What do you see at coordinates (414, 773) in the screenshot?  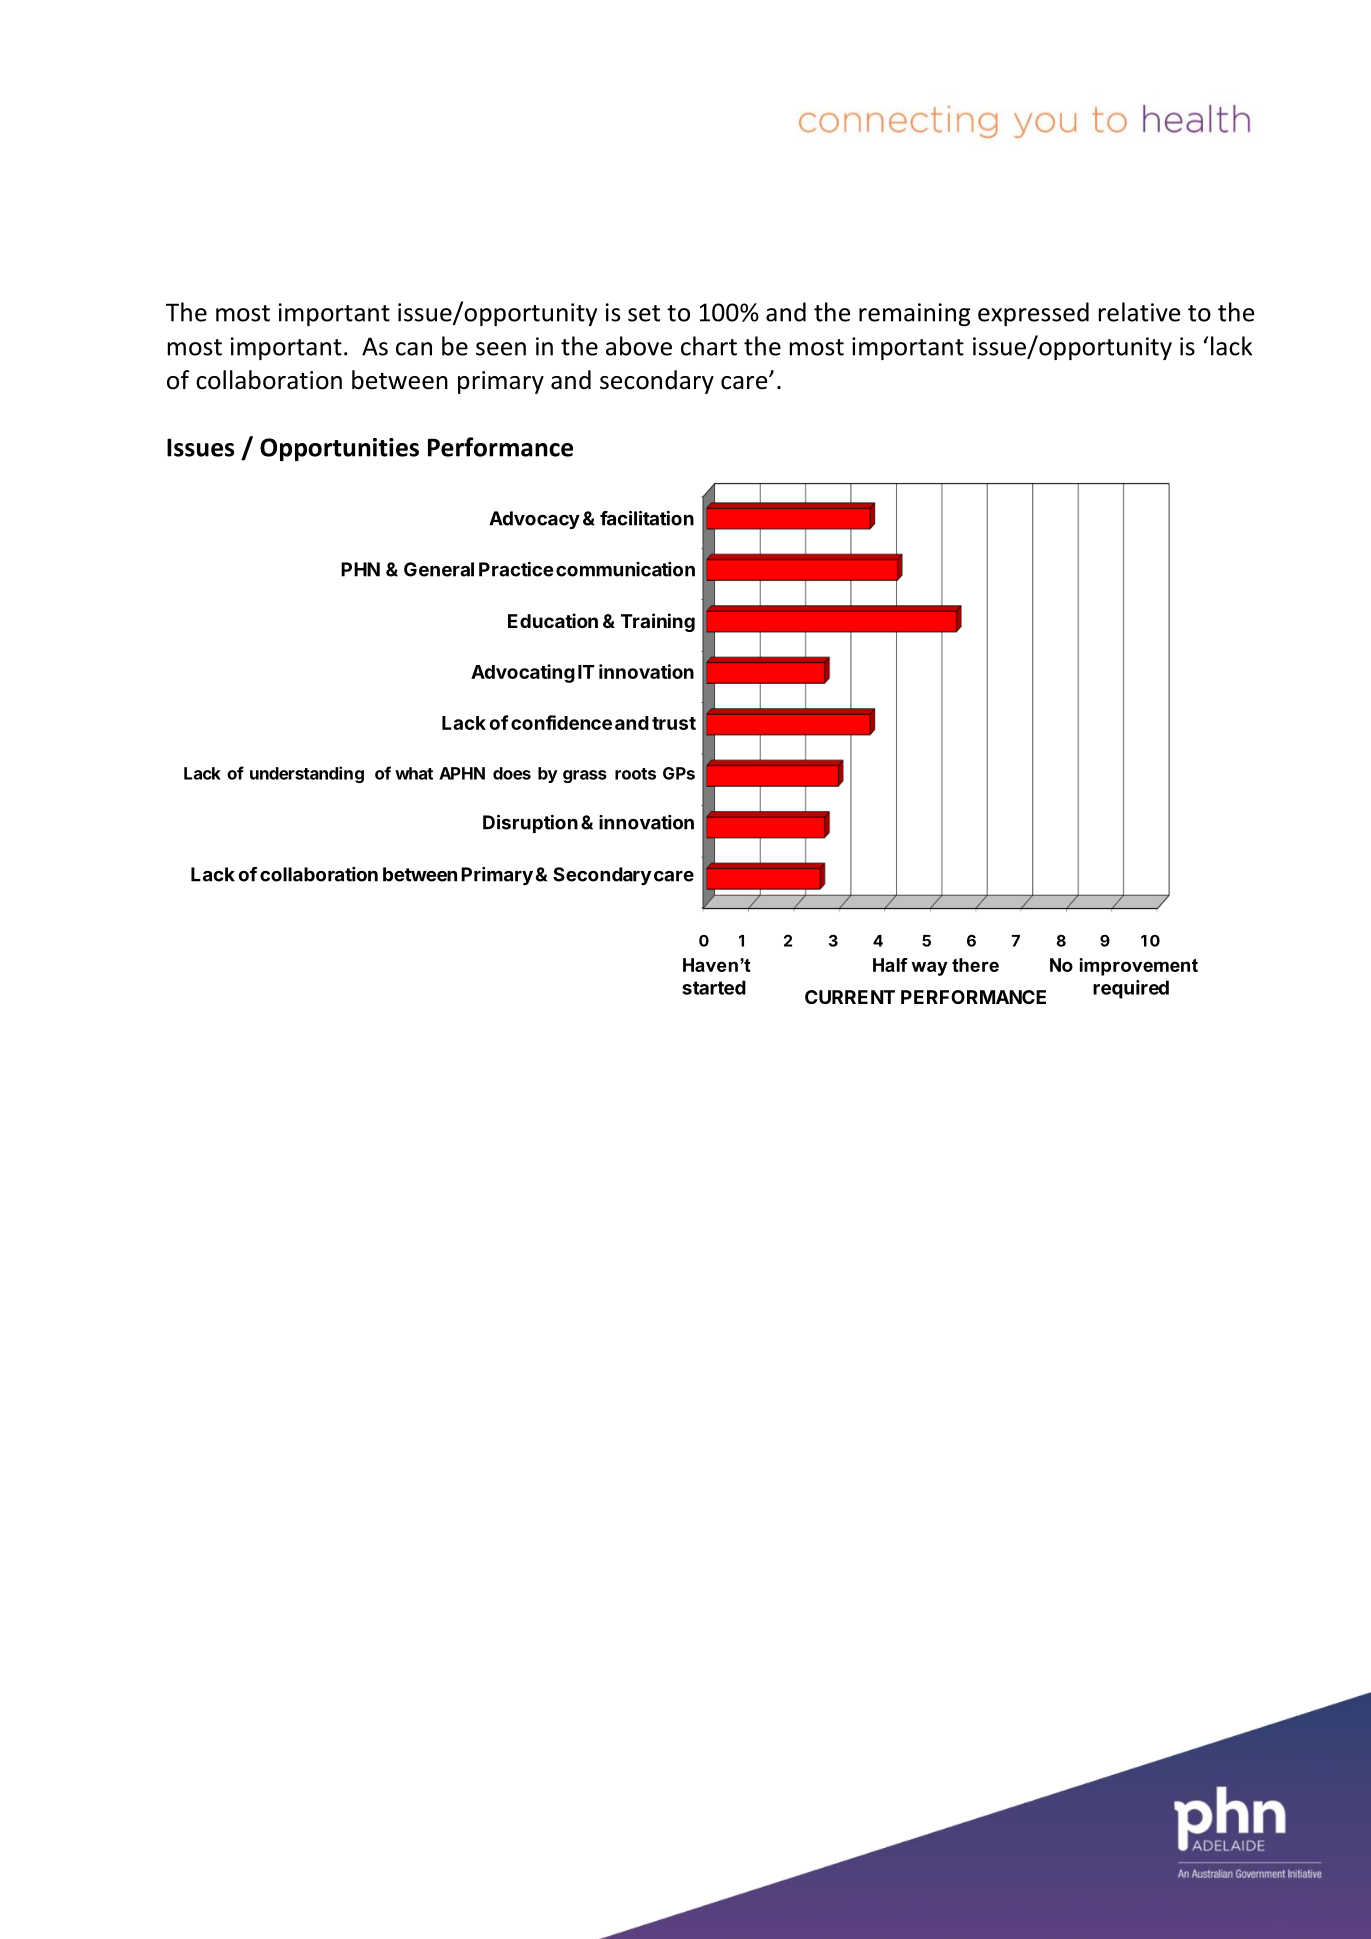 I see `what` at bounding box center [414, 773].
